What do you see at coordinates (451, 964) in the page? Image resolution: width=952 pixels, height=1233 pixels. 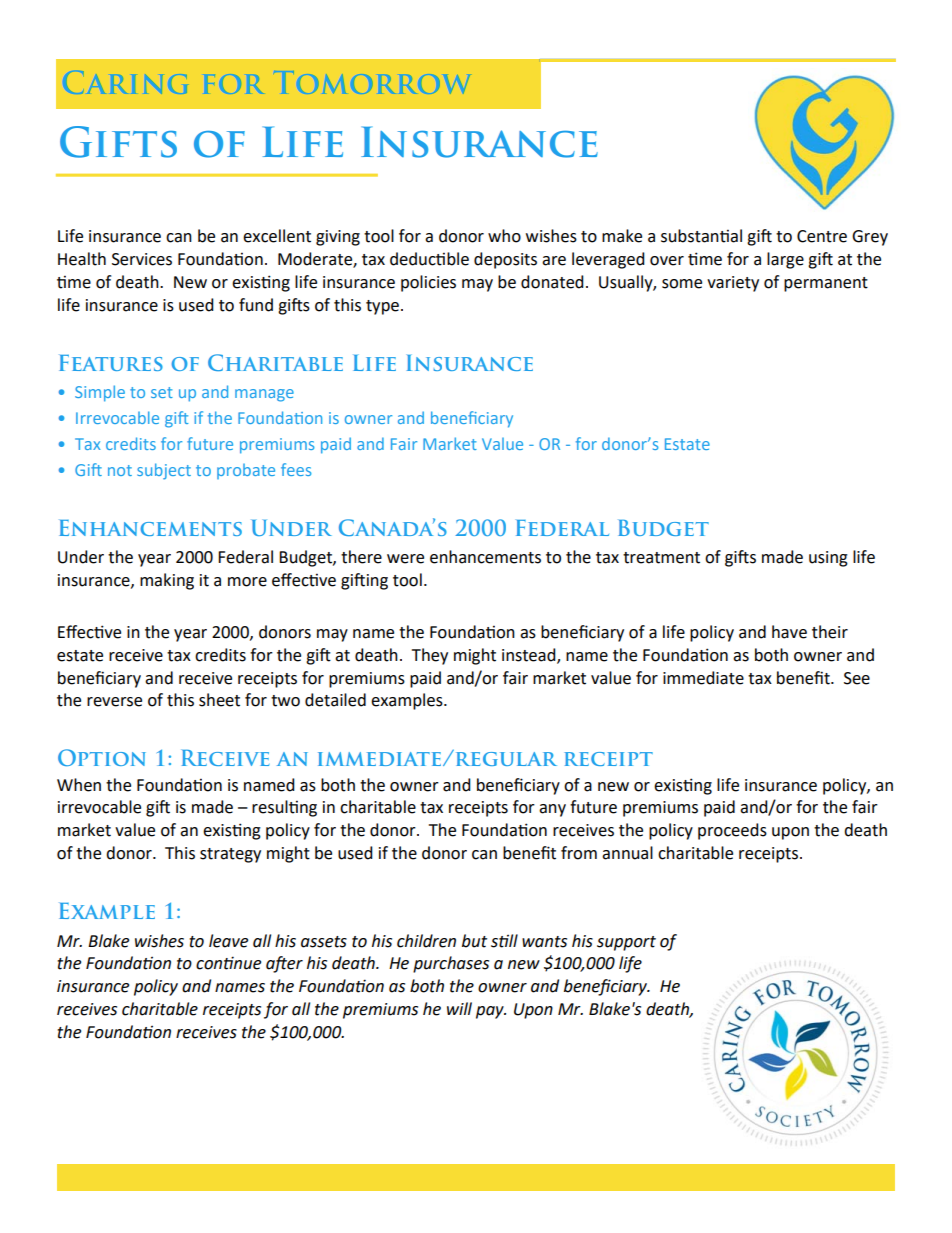 I see `purchases` at bounding box center [451, 964].
